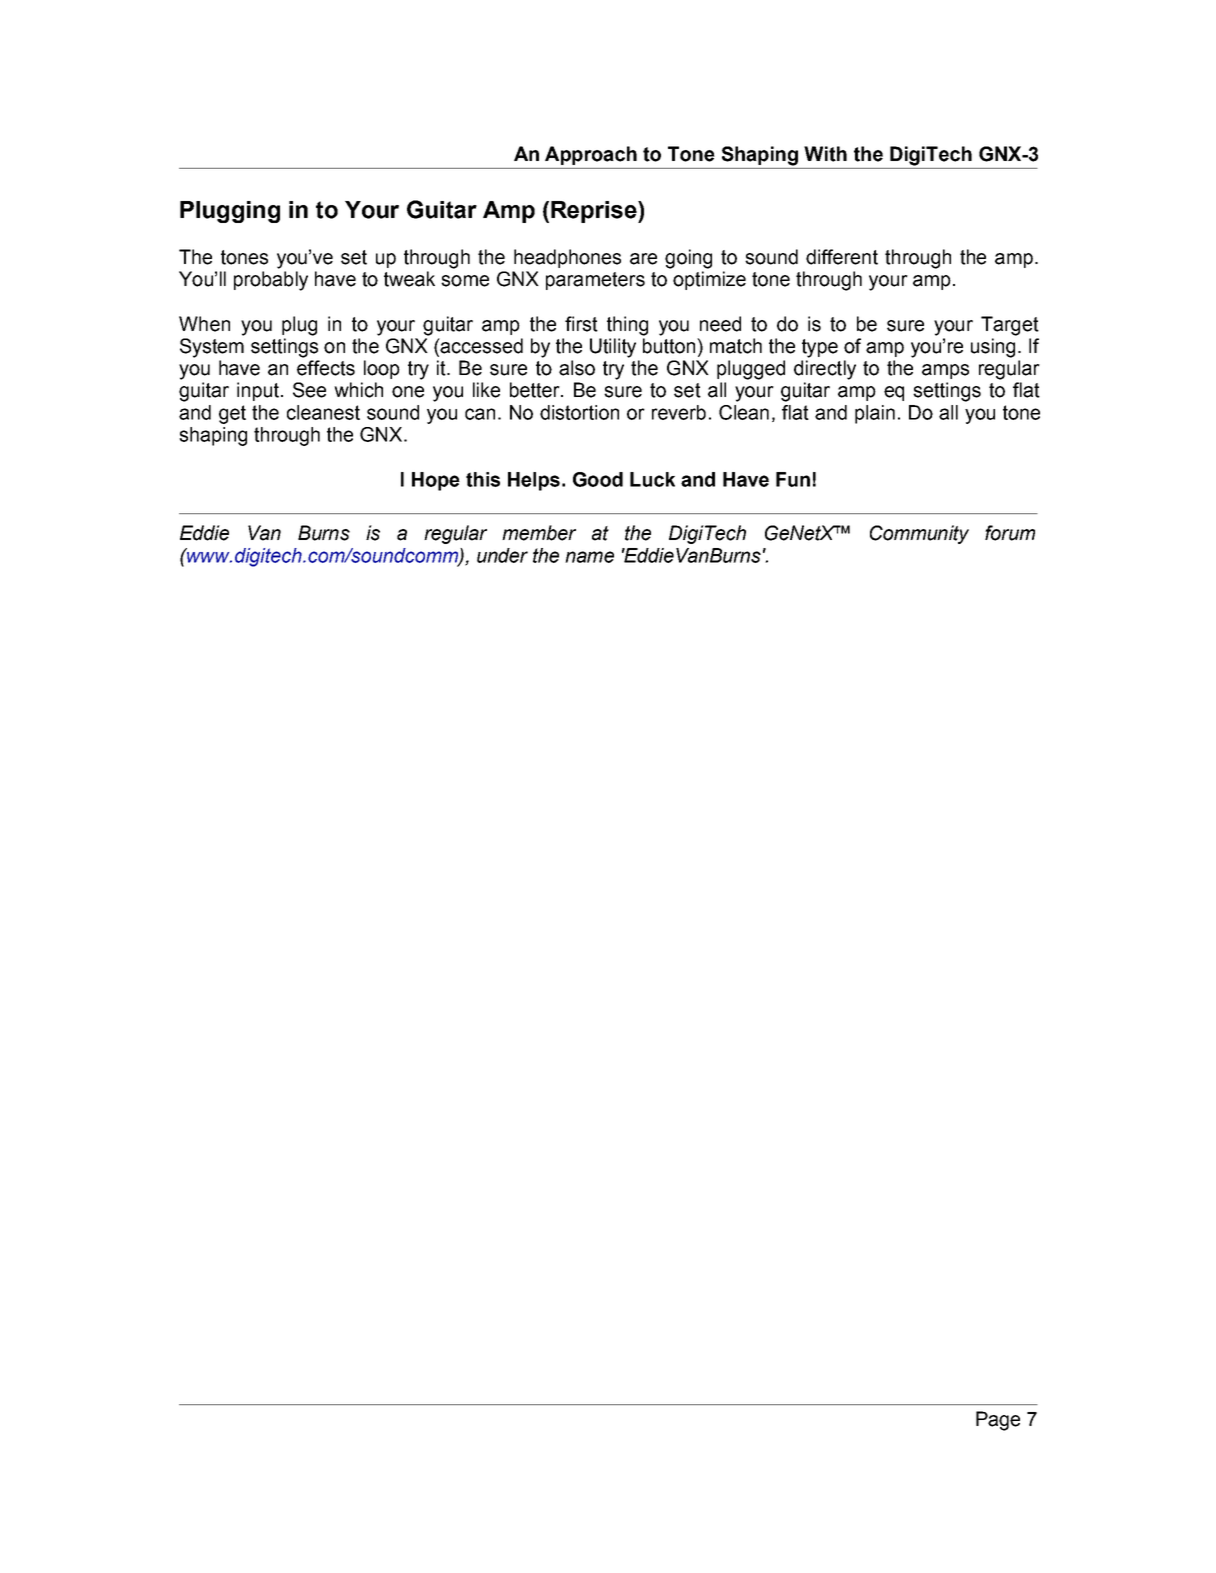 This screenshot has width=1216, height=1573. I want to click on With, so click(825, 154).
